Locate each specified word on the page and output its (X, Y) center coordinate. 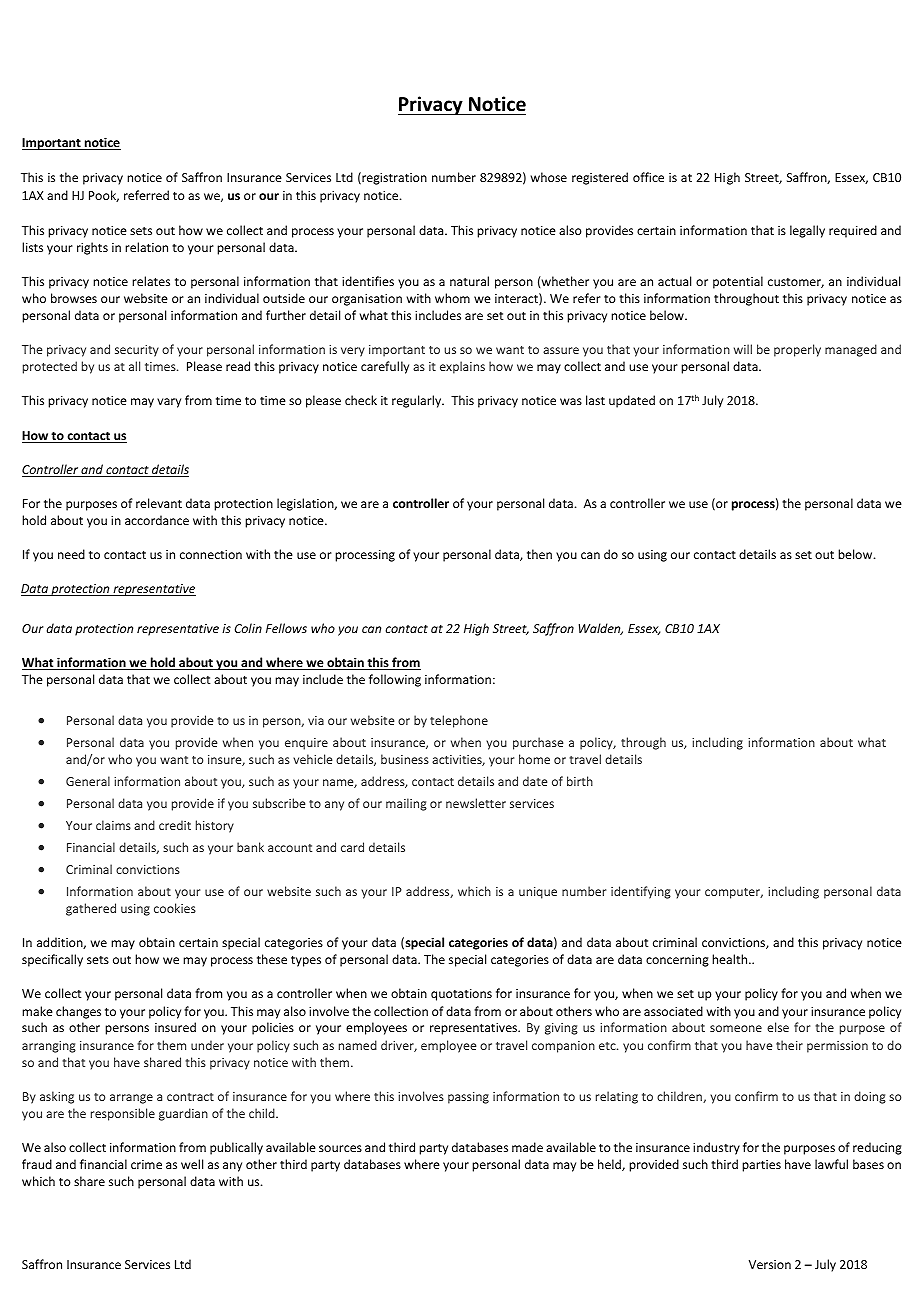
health (731, 959)
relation (146, 247)
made (527, 1147)
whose (549, 177)
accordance (157, 520)
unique (538, 893)
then (539, 554)
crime (146, 1164)
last (595, 400)
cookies (175, 908)
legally (807, 231)
